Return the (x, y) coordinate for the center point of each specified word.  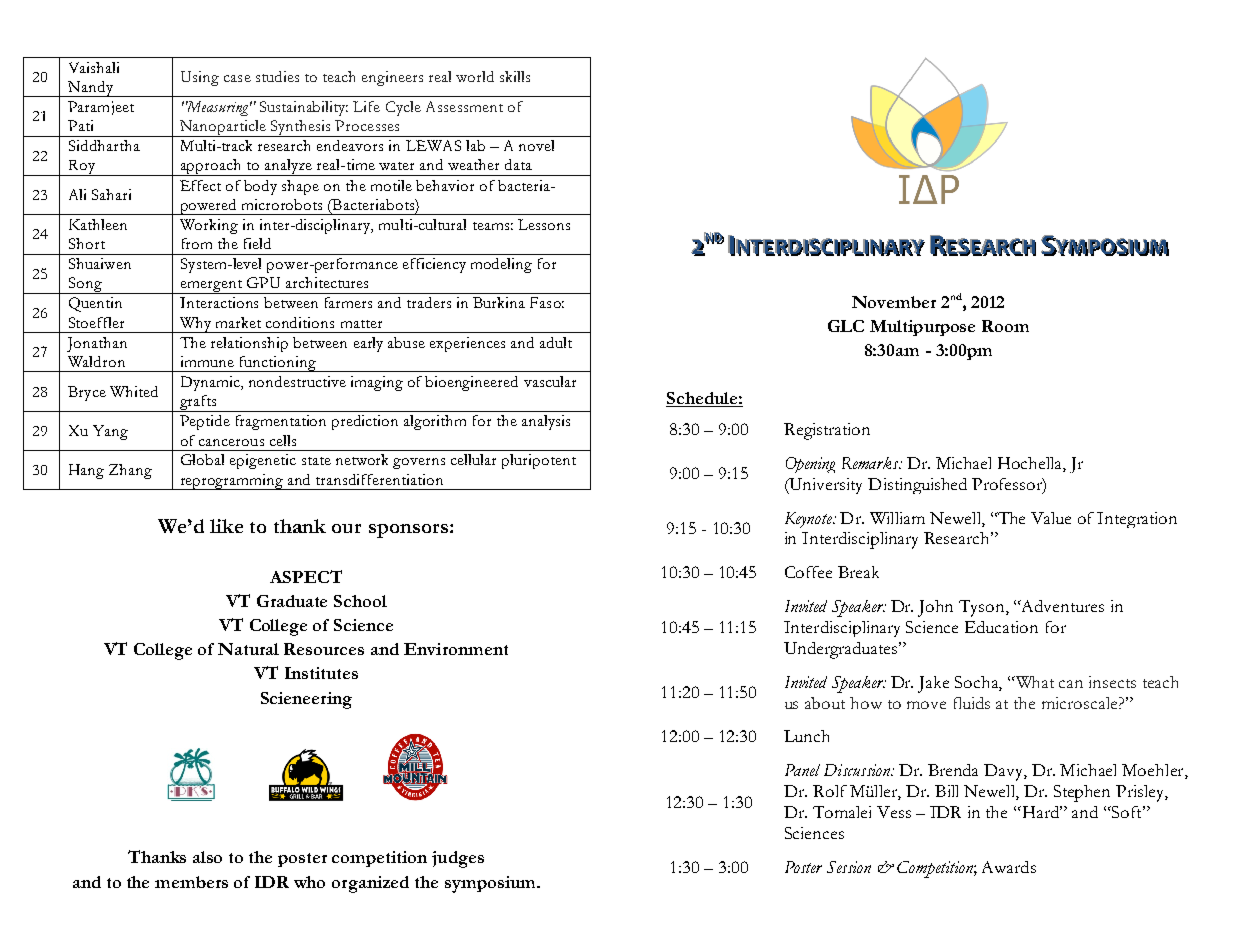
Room (1005, 326)
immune (207, 361)
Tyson (983, 608)
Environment (456, 649)
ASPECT (306, 576)
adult (556, 342)
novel (536, 145)
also (207, 857)
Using (200, 78)
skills (515, 76)
